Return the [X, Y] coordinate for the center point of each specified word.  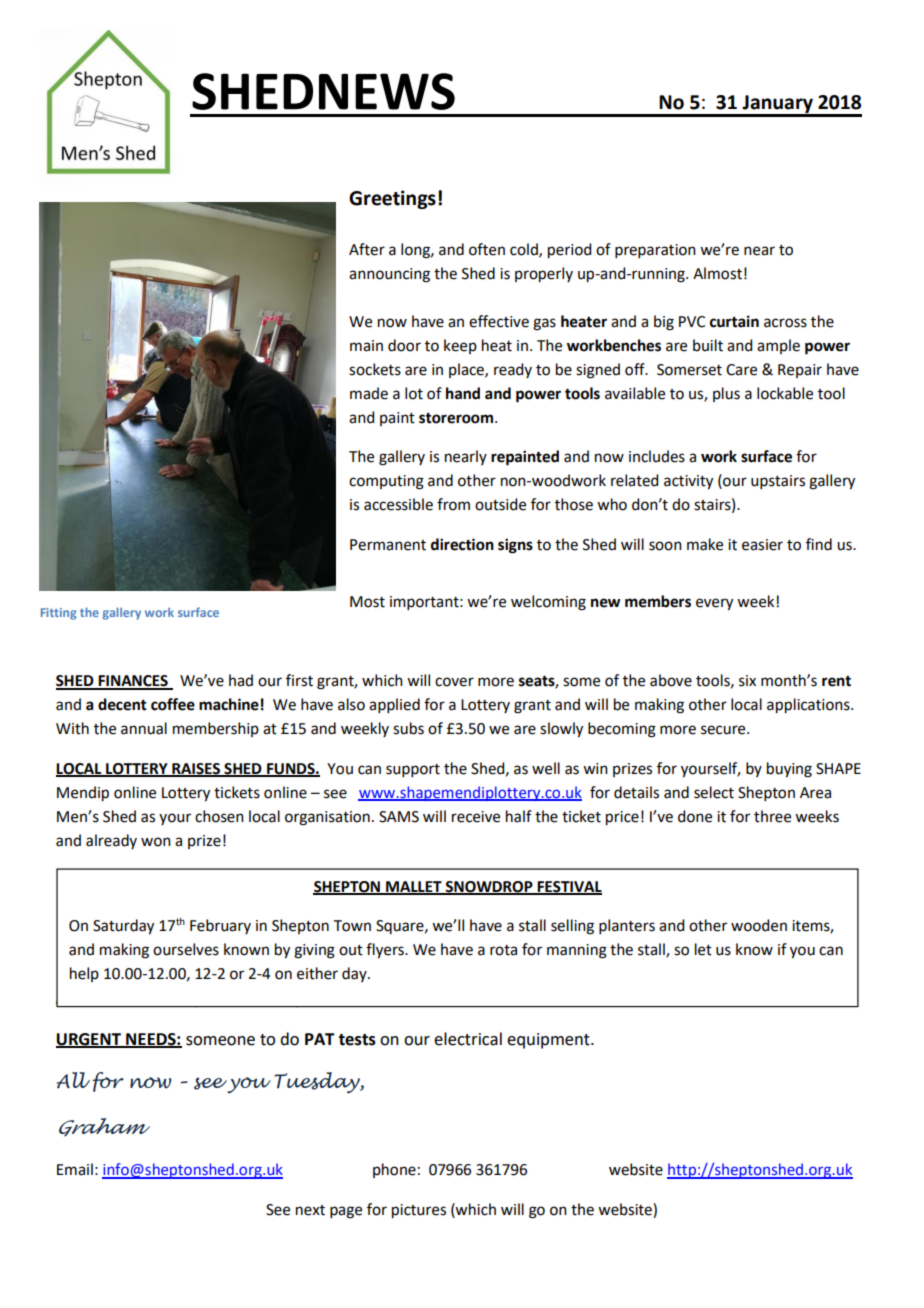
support [413, 770]
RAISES [196, 769]
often [487, 249]
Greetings [392, 199]
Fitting [58, 614]
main [366, 346]
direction [462, 544]
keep [460, 346]
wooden [759, 925]
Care [741, 370]
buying [789, 770]
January [777, 105]
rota [503, 950]
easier [762, 545]
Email [75, 1169]
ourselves [186, 949]
